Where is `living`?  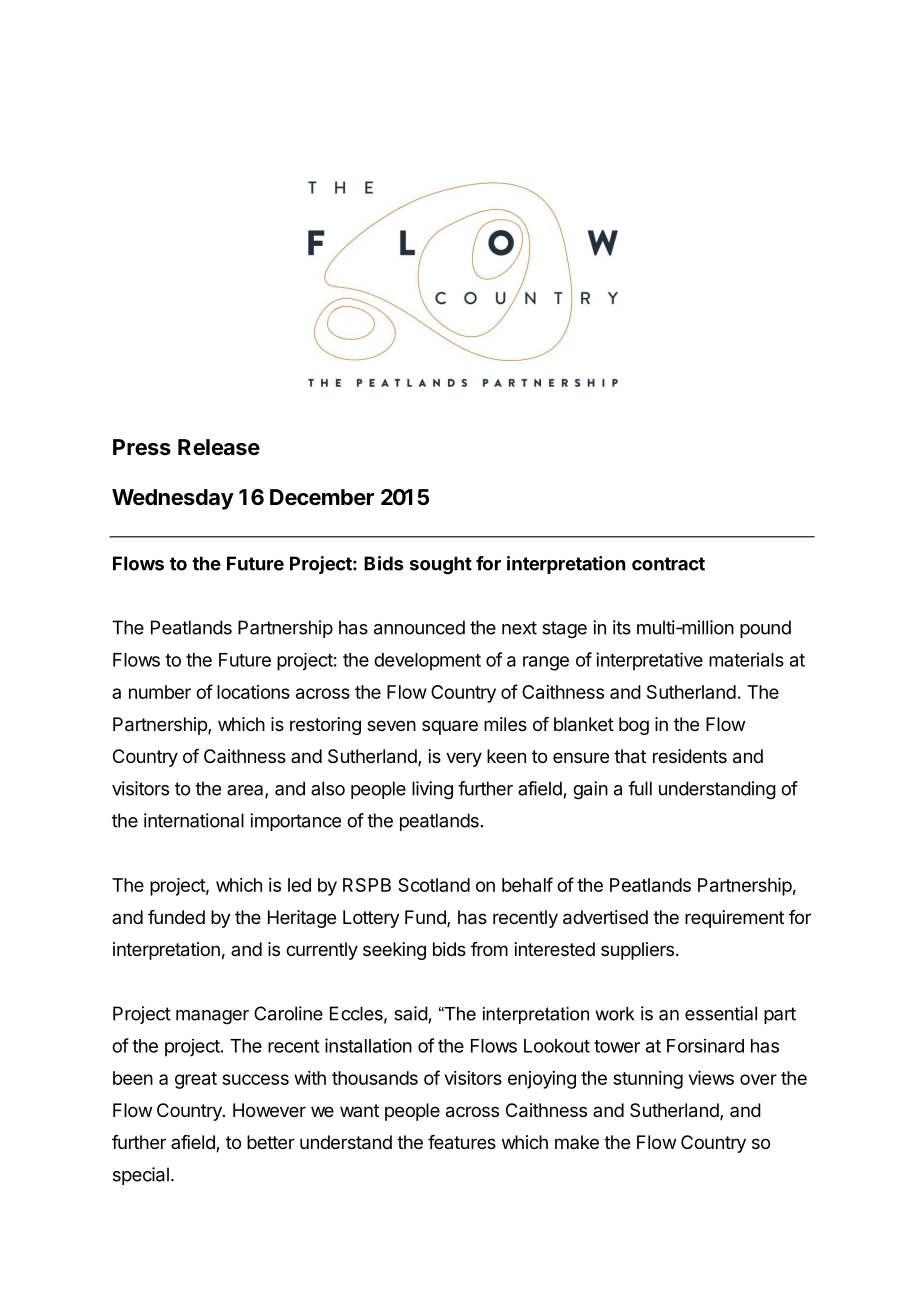 living is located at coordinates (432, 790).
